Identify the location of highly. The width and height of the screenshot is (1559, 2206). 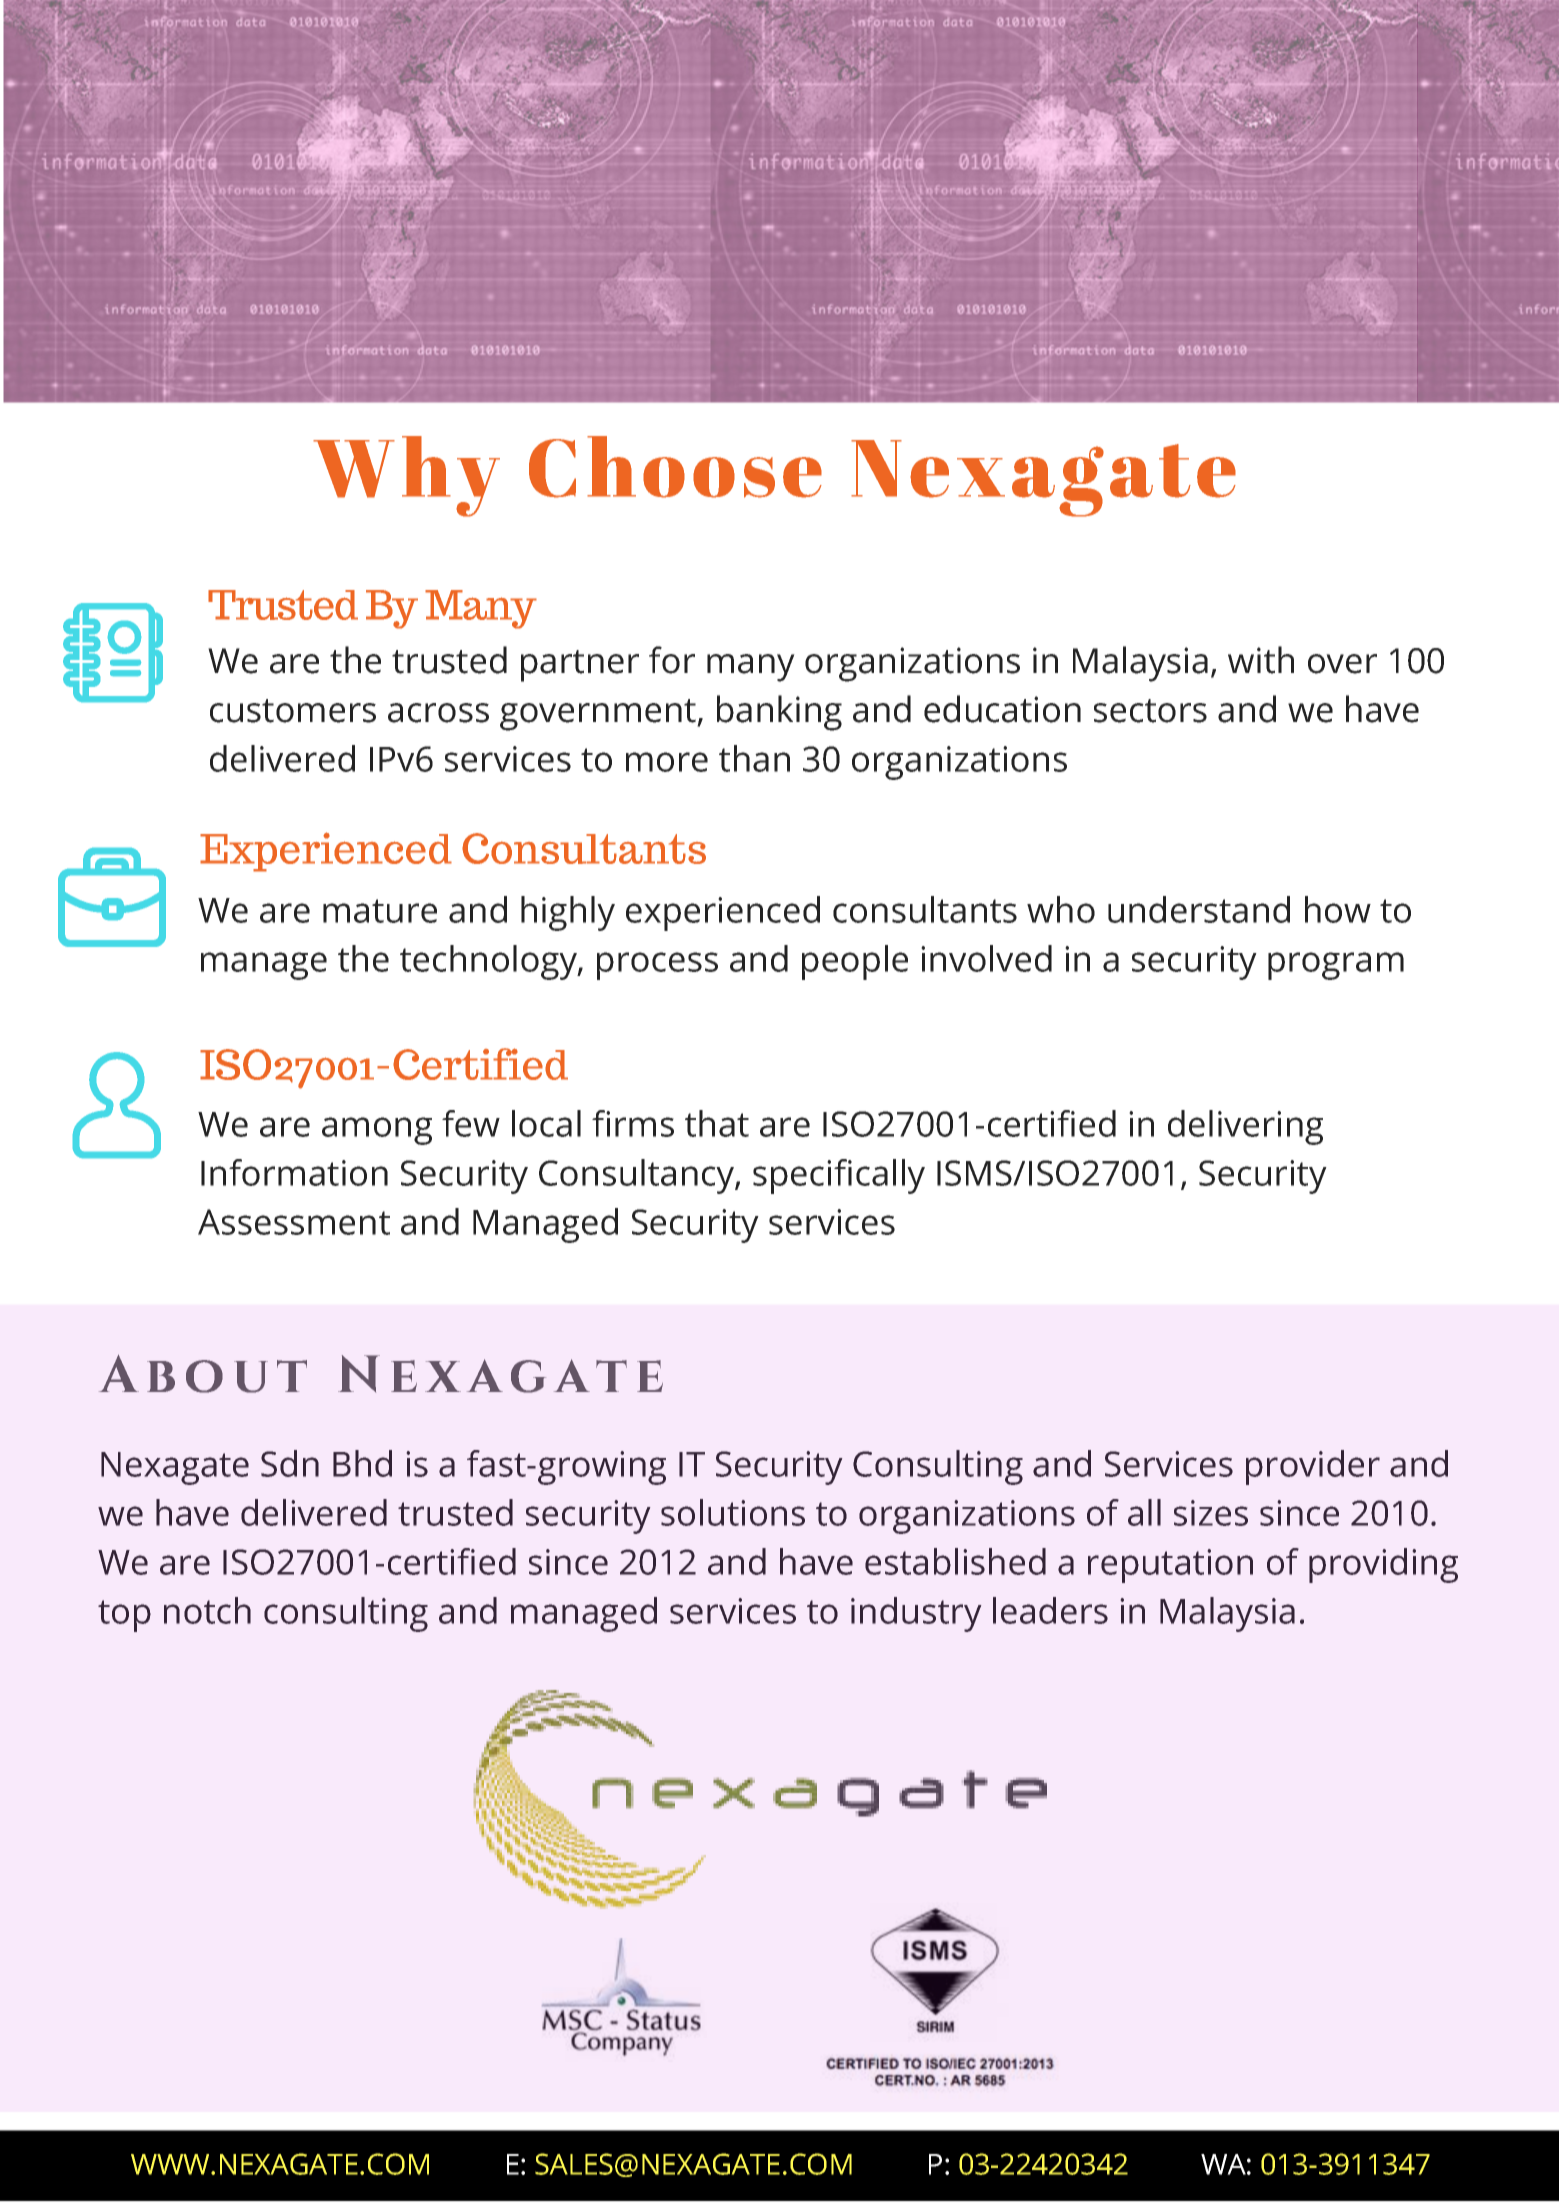
(568, 913).
